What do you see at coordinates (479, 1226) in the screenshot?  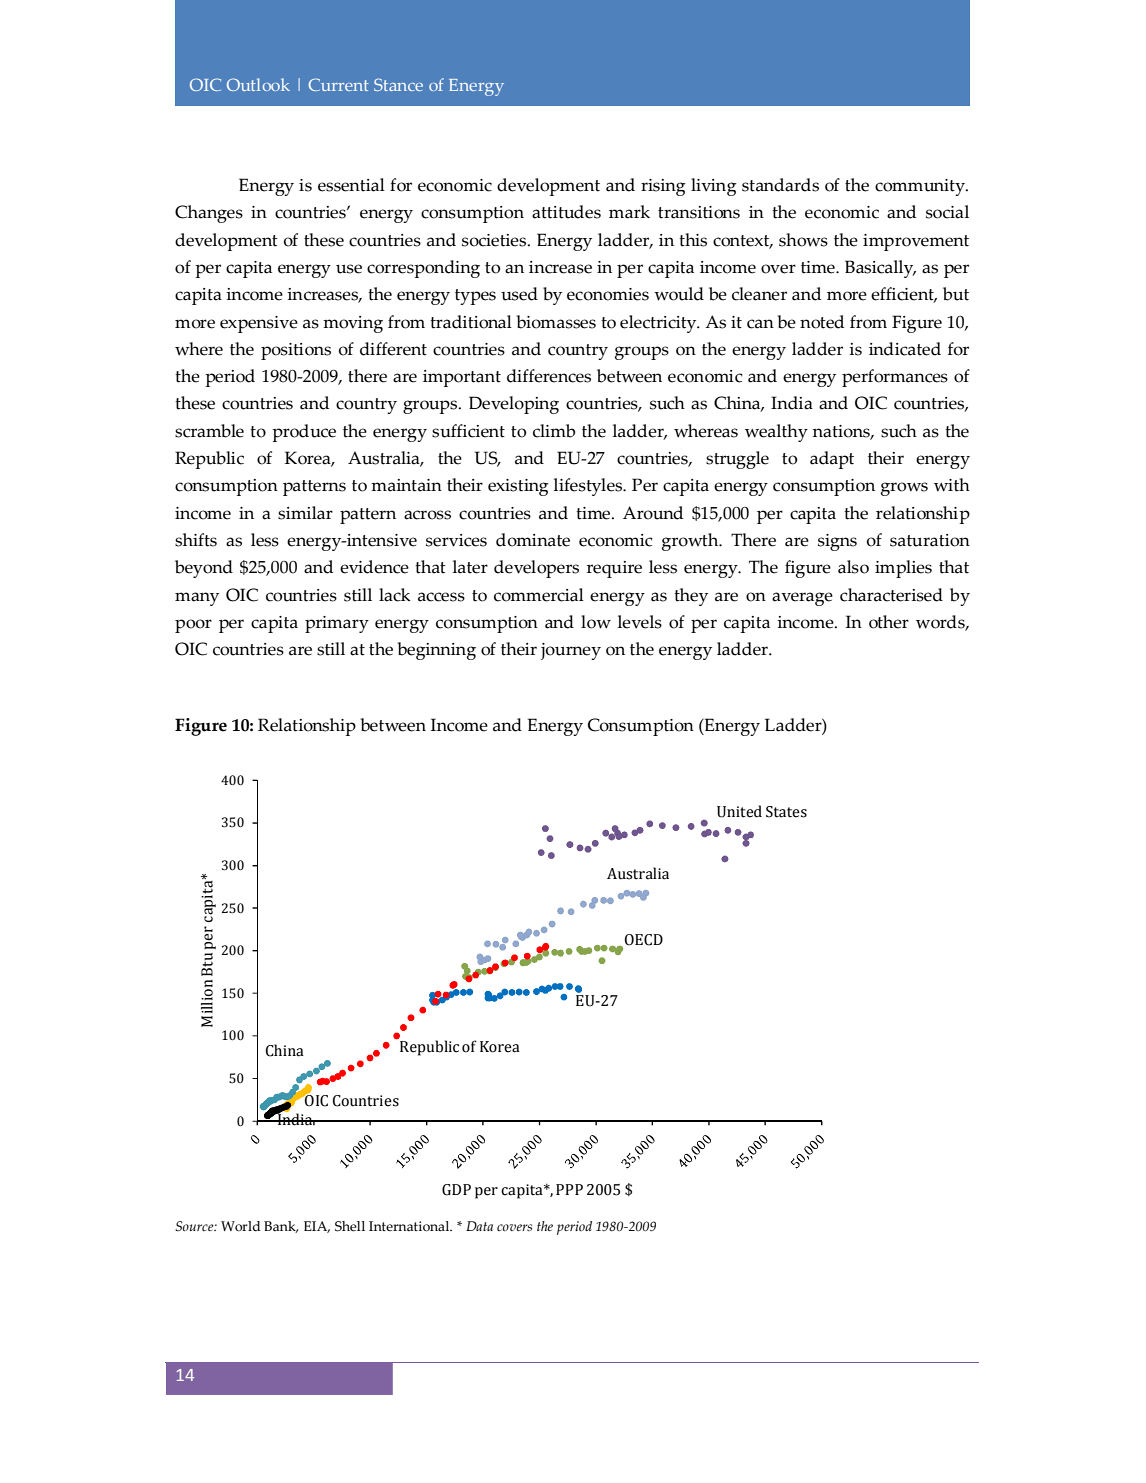 I see `Data` at bounding box center [479, 1226].
